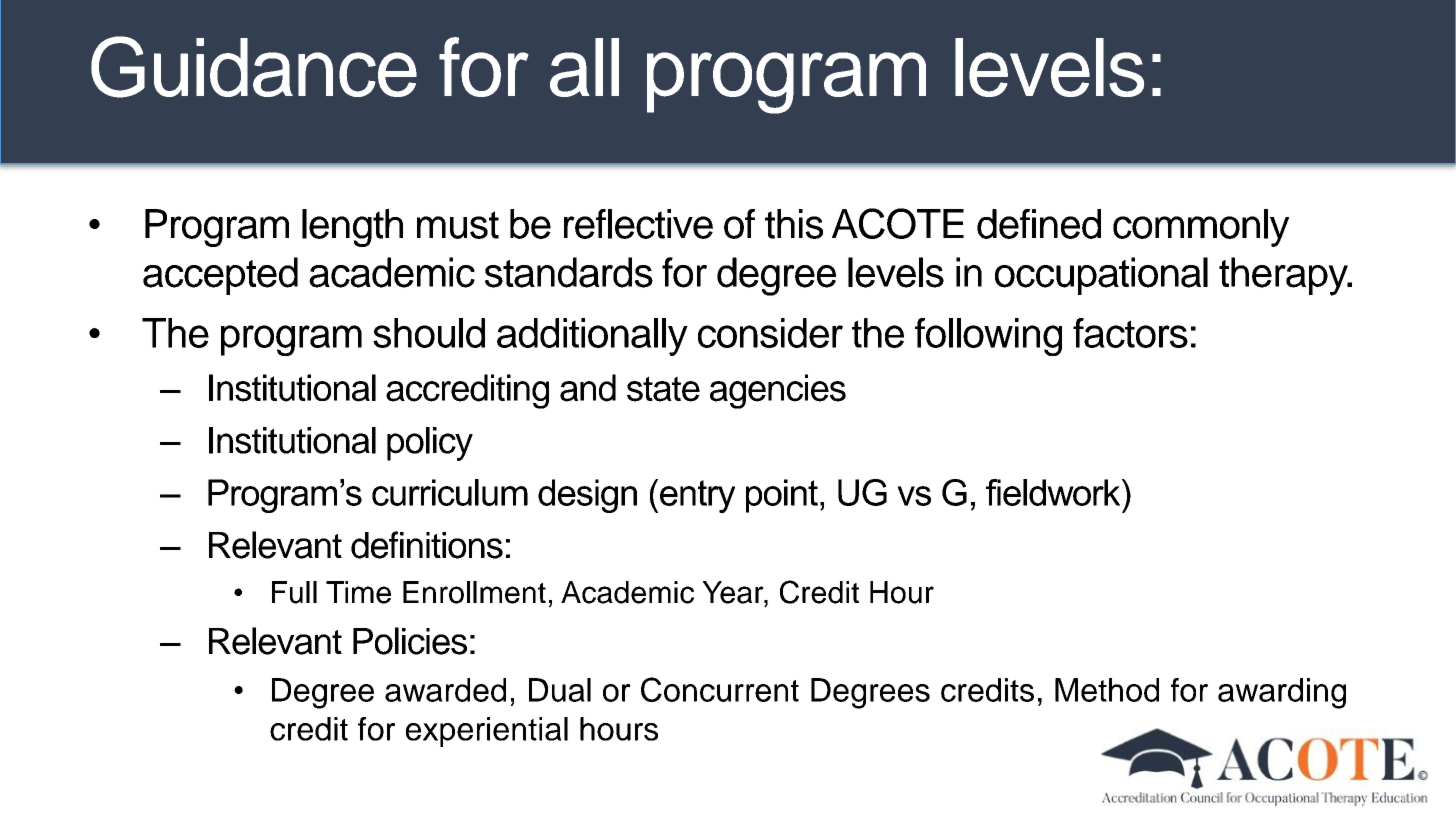 The image size is (1456, 819). Describe the element at coordinates (445, 690) in the page. I see `awarded` at that location.
